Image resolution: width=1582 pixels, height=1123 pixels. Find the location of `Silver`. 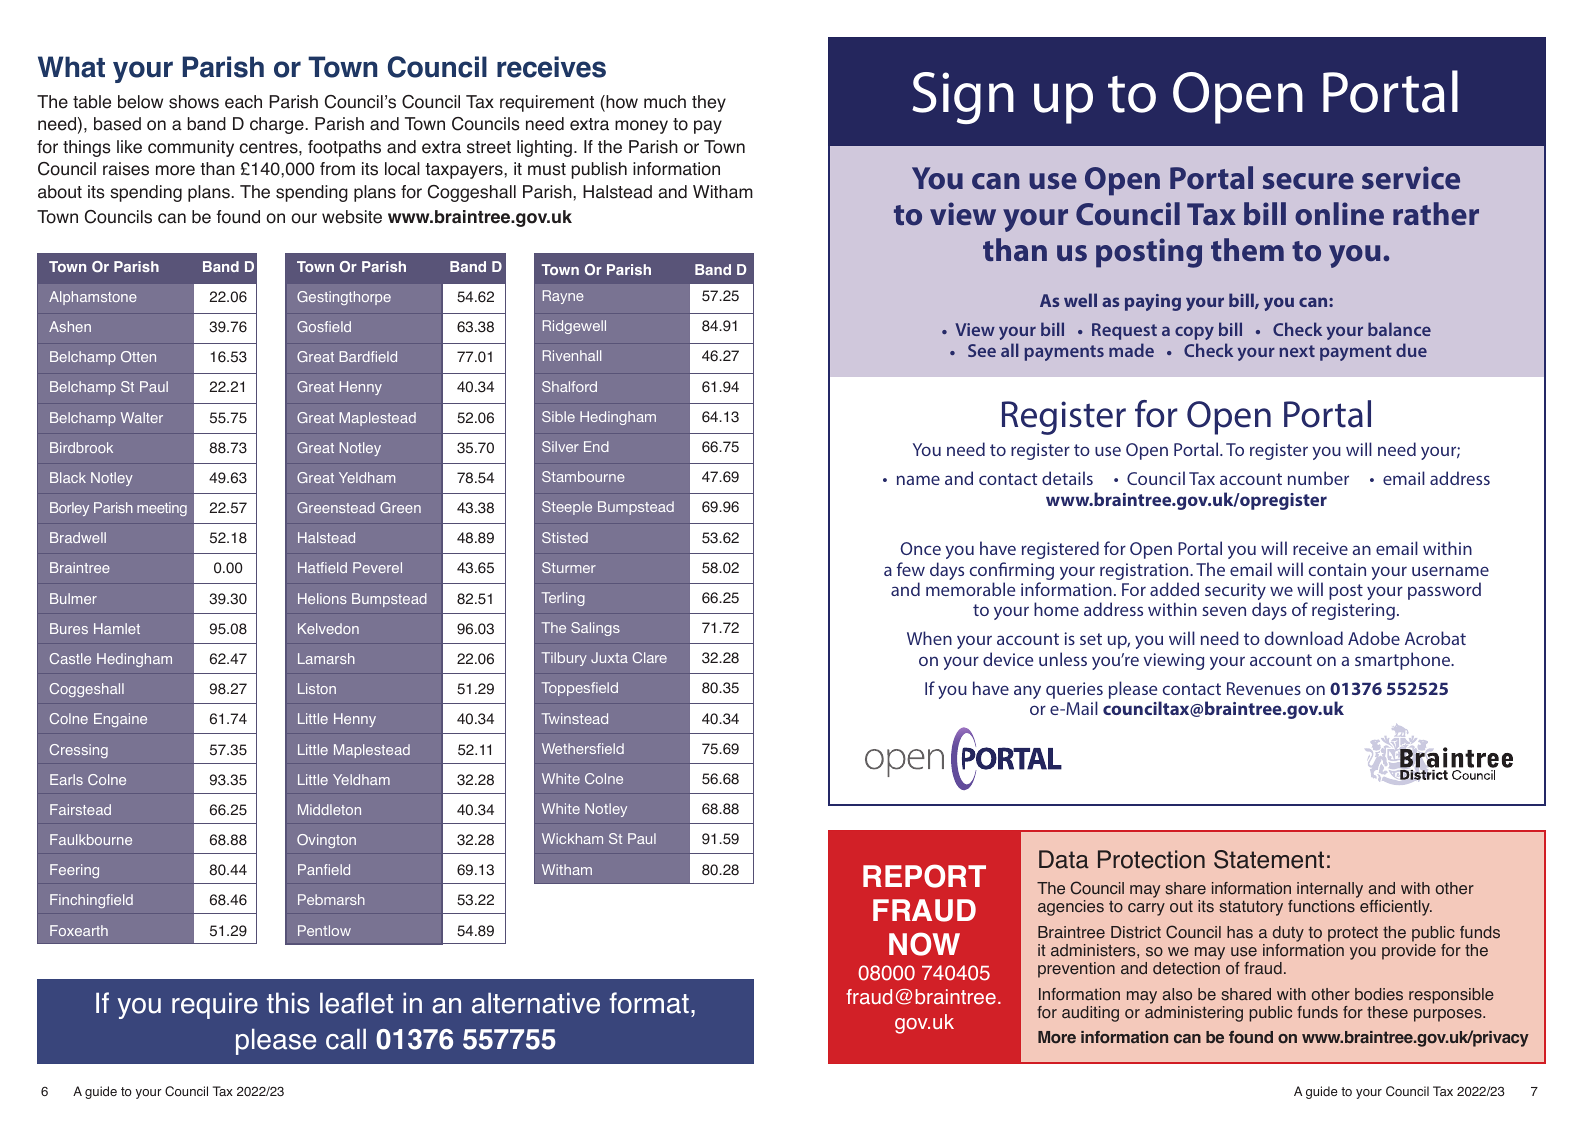

Silver is located at coordinates (560, 446).
